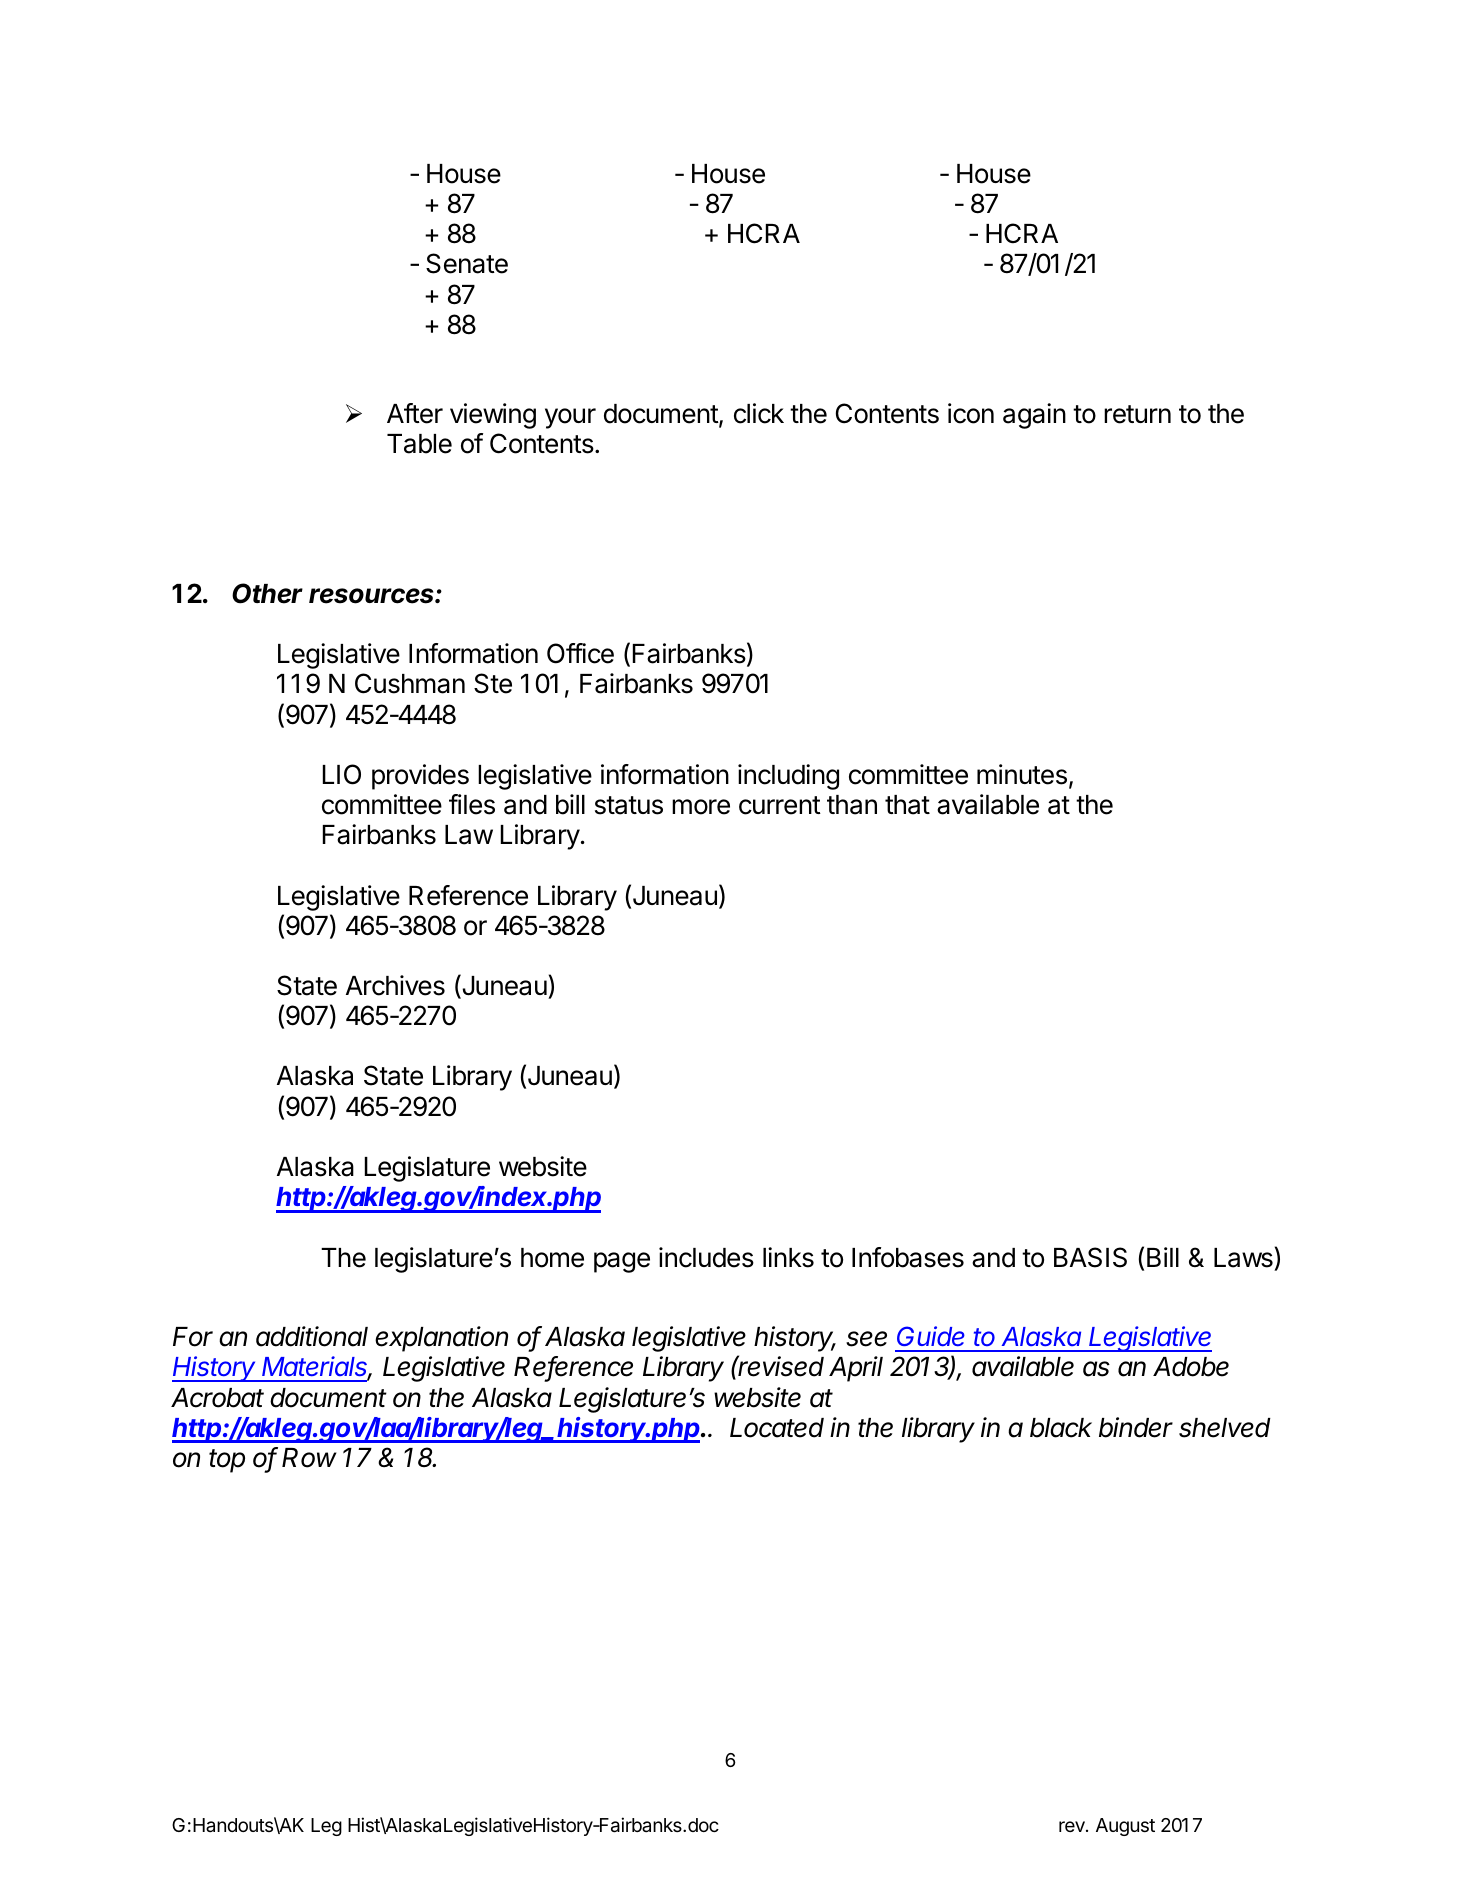 This screenshot has width=1460, height=1889. What do you see at coordinates (395, 985) in the screenshot?
I see `Archives` at bounding box center [395, 985].
